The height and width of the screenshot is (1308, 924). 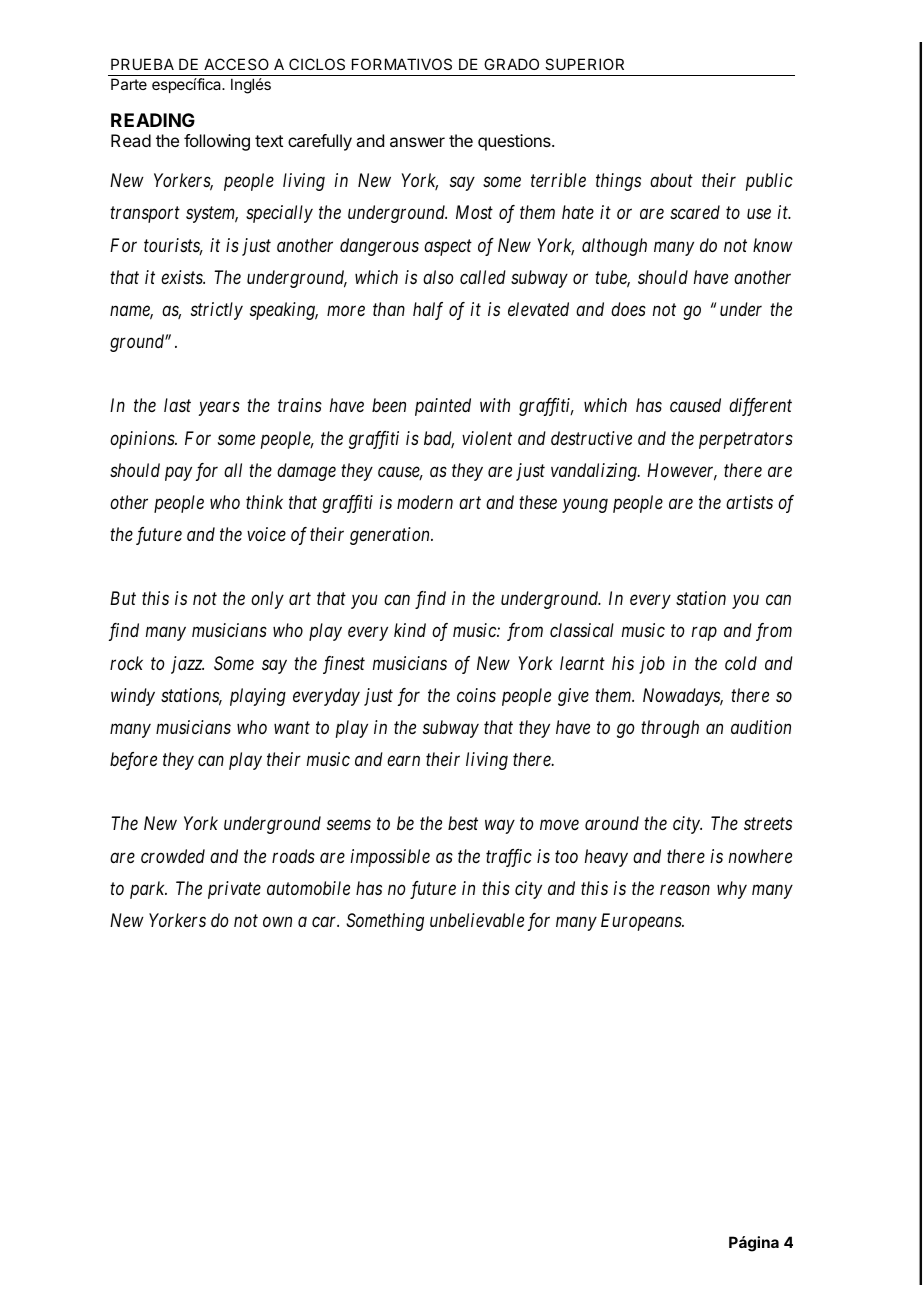 I want to click on GRADO, so click(x=511, y=64).
